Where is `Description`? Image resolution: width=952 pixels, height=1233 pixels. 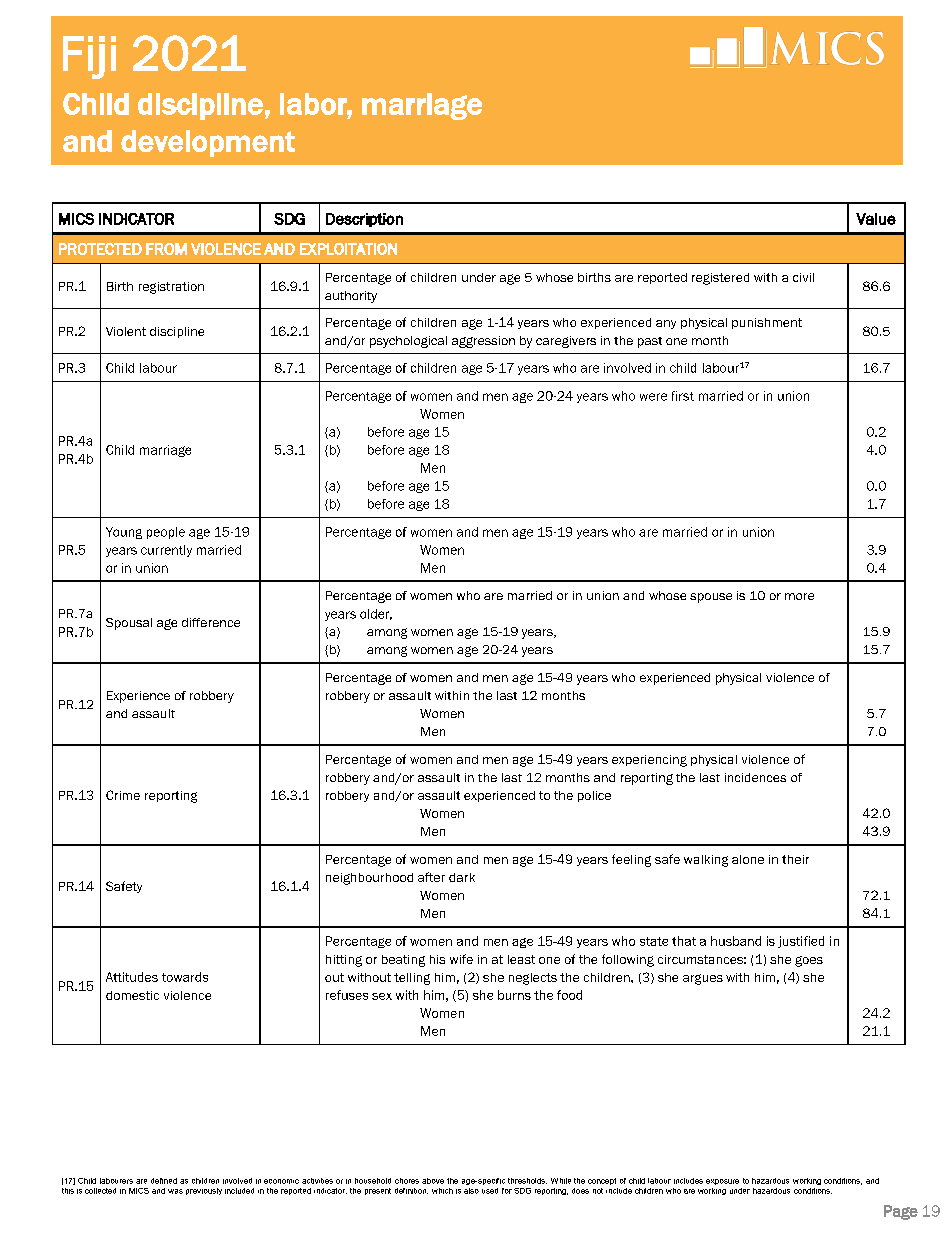
Description is located at coordinates (364, 220).
